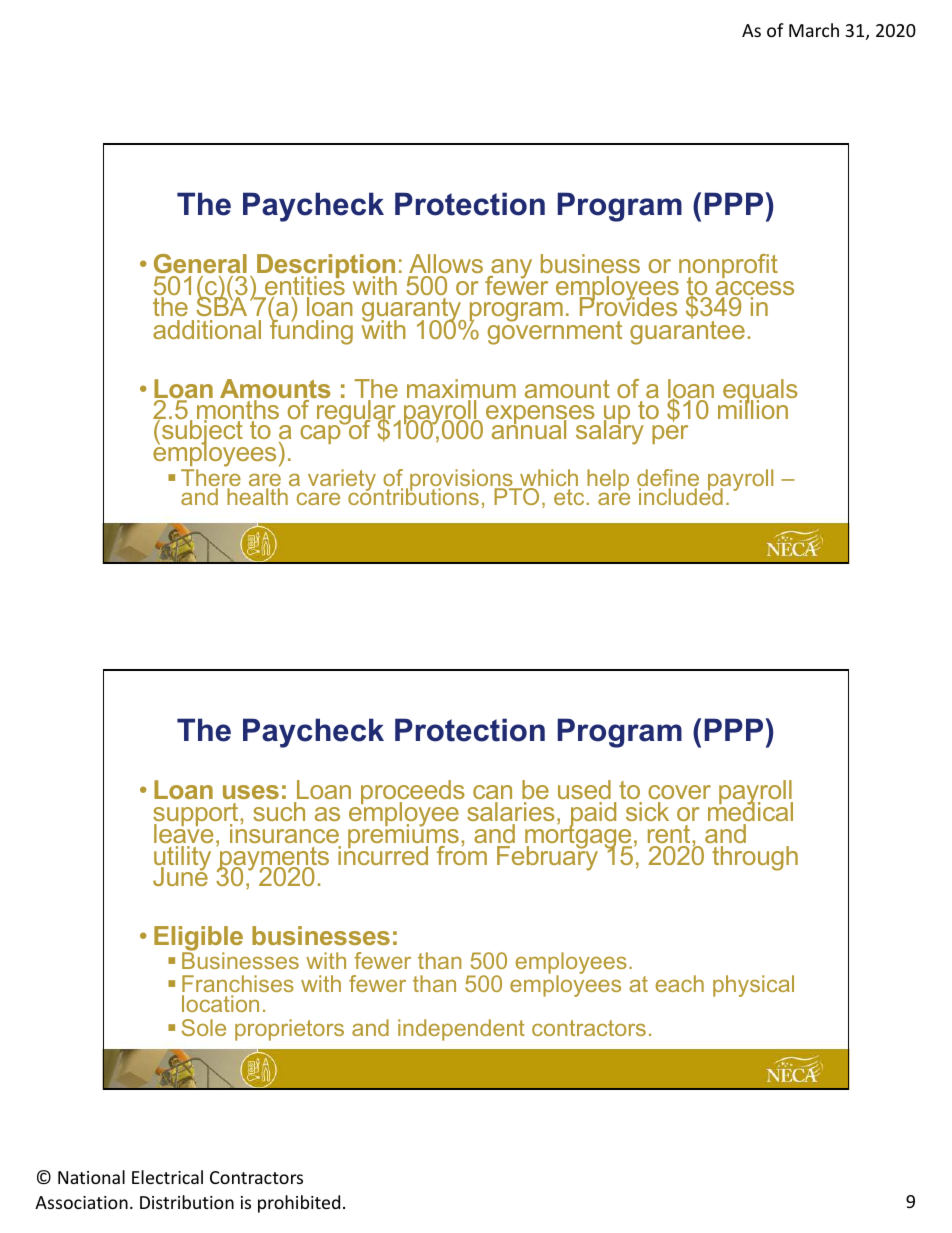 The width and height of the screenshot is (952, 1233). I want to click on maximum, so click(461, 390).
